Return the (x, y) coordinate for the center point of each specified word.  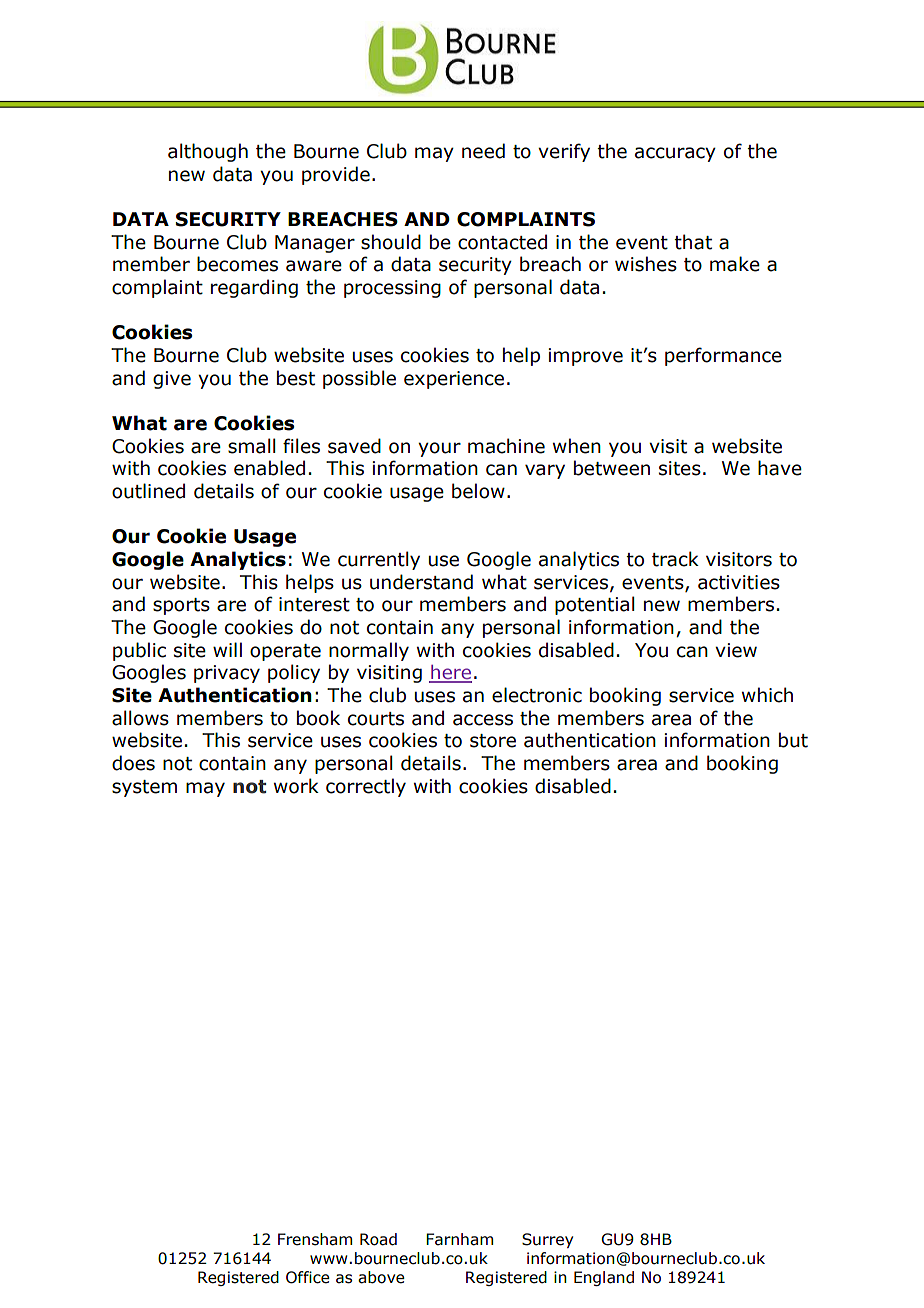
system (144, 788)
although (208, 152)
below (478, 491)
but (793, 740)
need (483, 151)
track (675, 559)
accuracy (675, 154)
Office (308, 1277)
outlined (148, 491)
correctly (366, 787)
